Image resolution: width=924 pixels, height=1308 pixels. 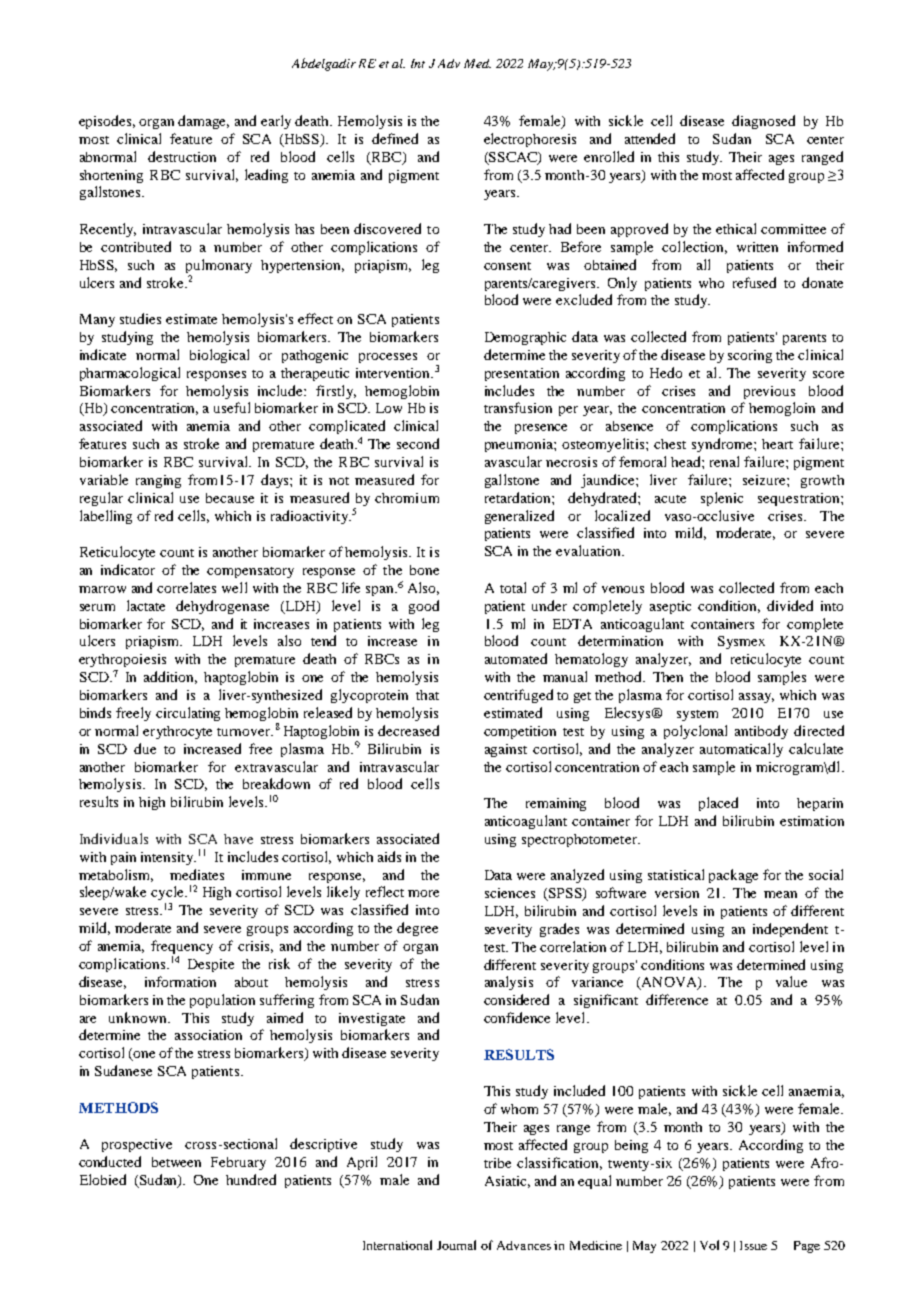 What do you see at coordinates (182, 156) in the screenshot?
I see `destruction` at bounding box center [182, 156].
